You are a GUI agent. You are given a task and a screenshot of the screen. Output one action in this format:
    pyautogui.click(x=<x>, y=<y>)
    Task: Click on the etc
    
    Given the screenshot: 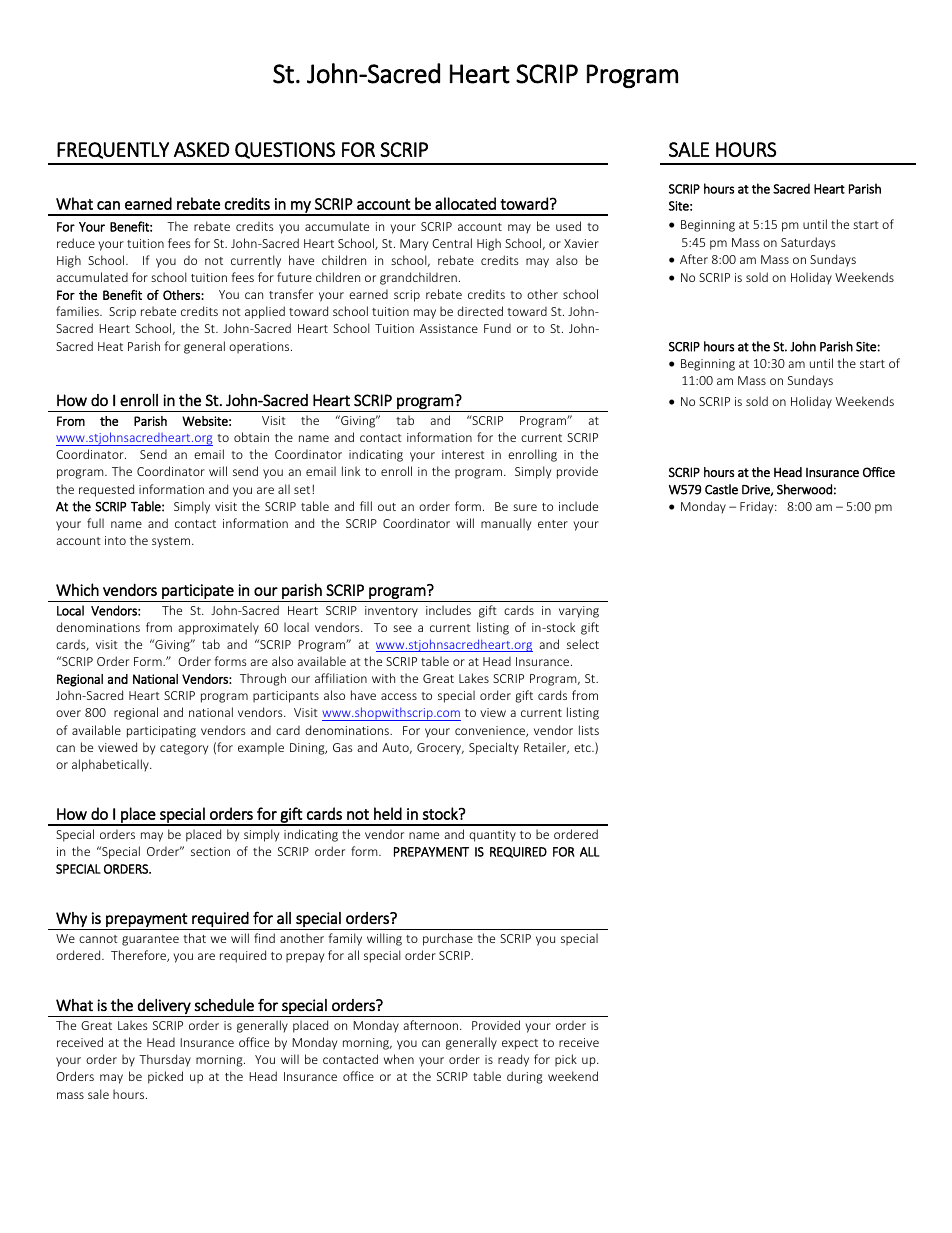 What is the action you would take?
    pyautogui.click(x=583, y=748)
